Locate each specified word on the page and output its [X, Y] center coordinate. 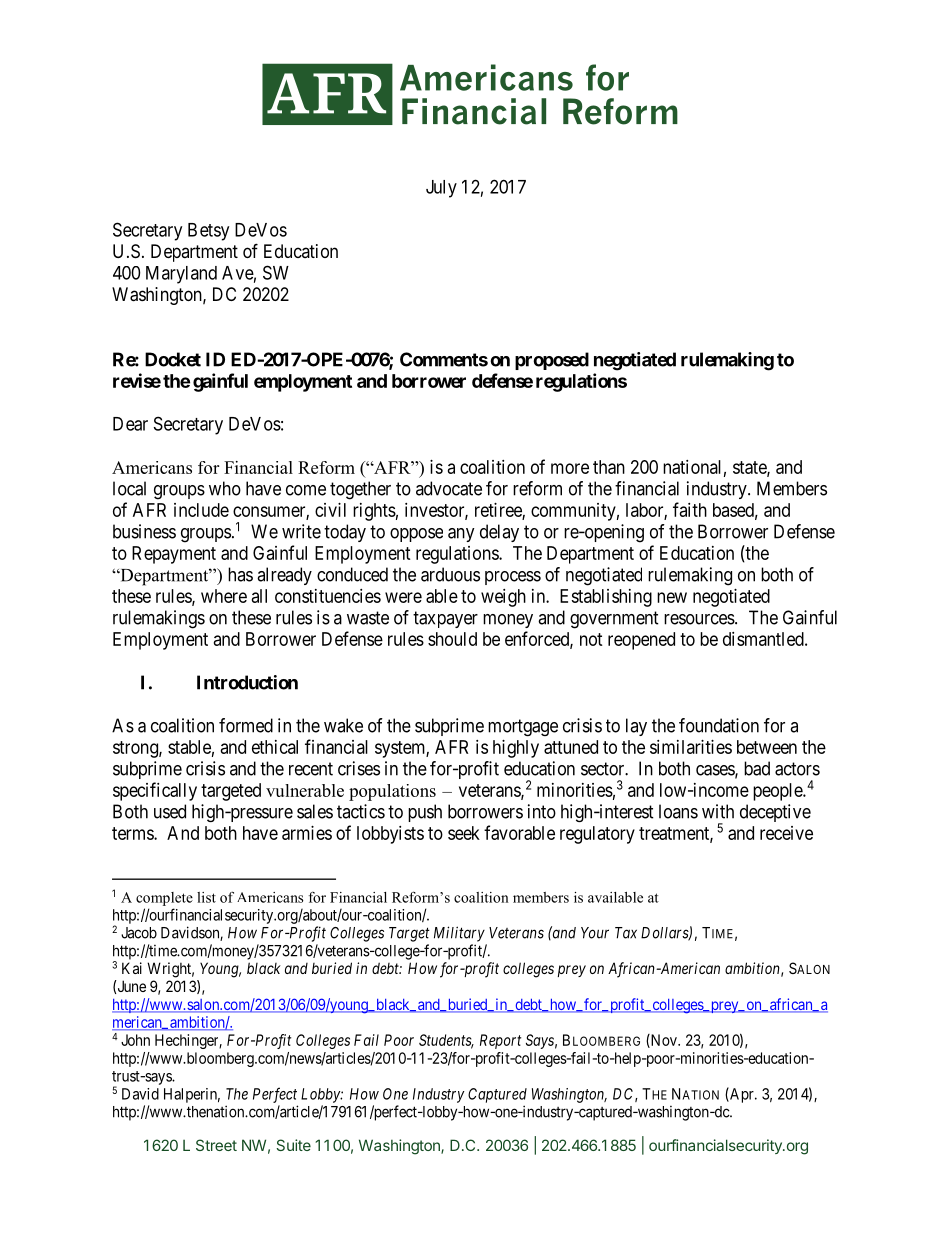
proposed [552, 361]
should [452, 639]
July [441, 189]
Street [216, 1145]
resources [699, 619]
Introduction [247, 682]
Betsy [208, 232]
